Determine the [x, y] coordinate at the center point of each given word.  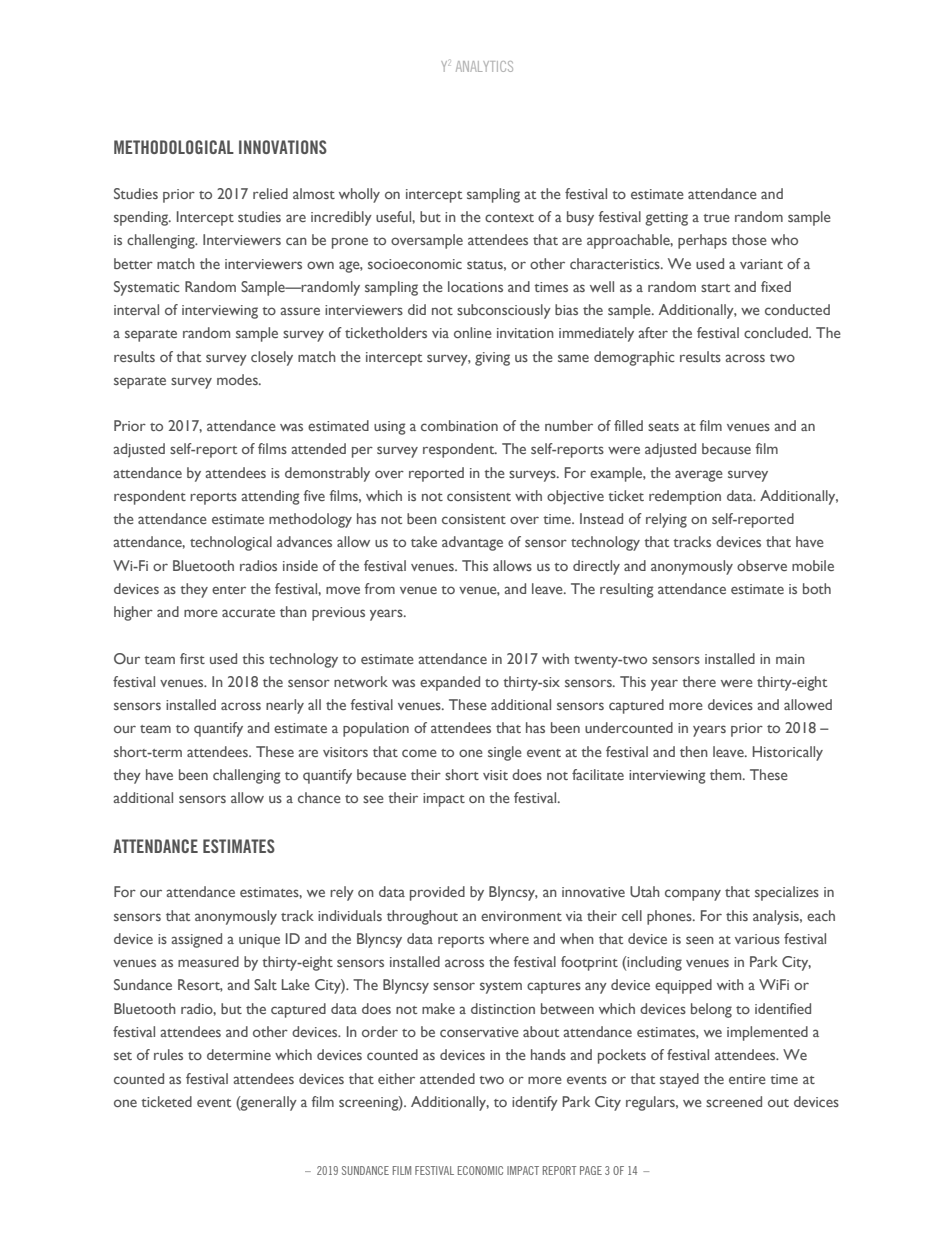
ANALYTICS [484, 66]
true [716, 218]
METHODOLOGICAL [174, 147]
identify [535, 1103]
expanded [450, 683]
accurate [248, 613]
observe [762, 565]
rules [168, 1054]
